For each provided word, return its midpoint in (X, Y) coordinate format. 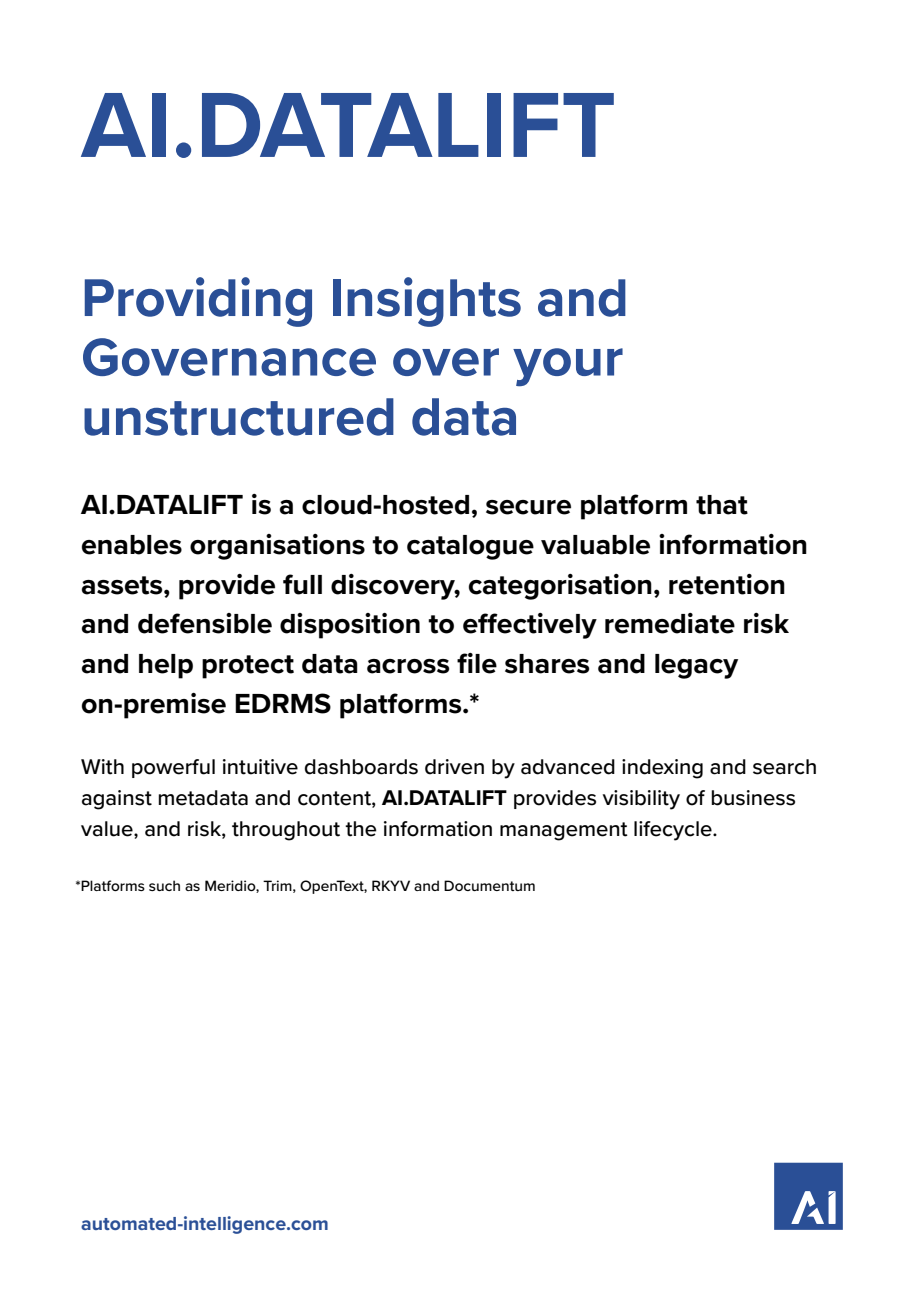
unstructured (239, 417)
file (477, 663)
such (164, 885)
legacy (696, 666)
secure (528, 507)
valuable (595, 545)
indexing (662, 769)
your (568, 367)
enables (132, 545)
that (722, 505)
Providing (198, 302)
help (166, 666)
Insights (427, 302)
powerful (173, 768)
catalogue (470, 547)
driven (454, 767)
